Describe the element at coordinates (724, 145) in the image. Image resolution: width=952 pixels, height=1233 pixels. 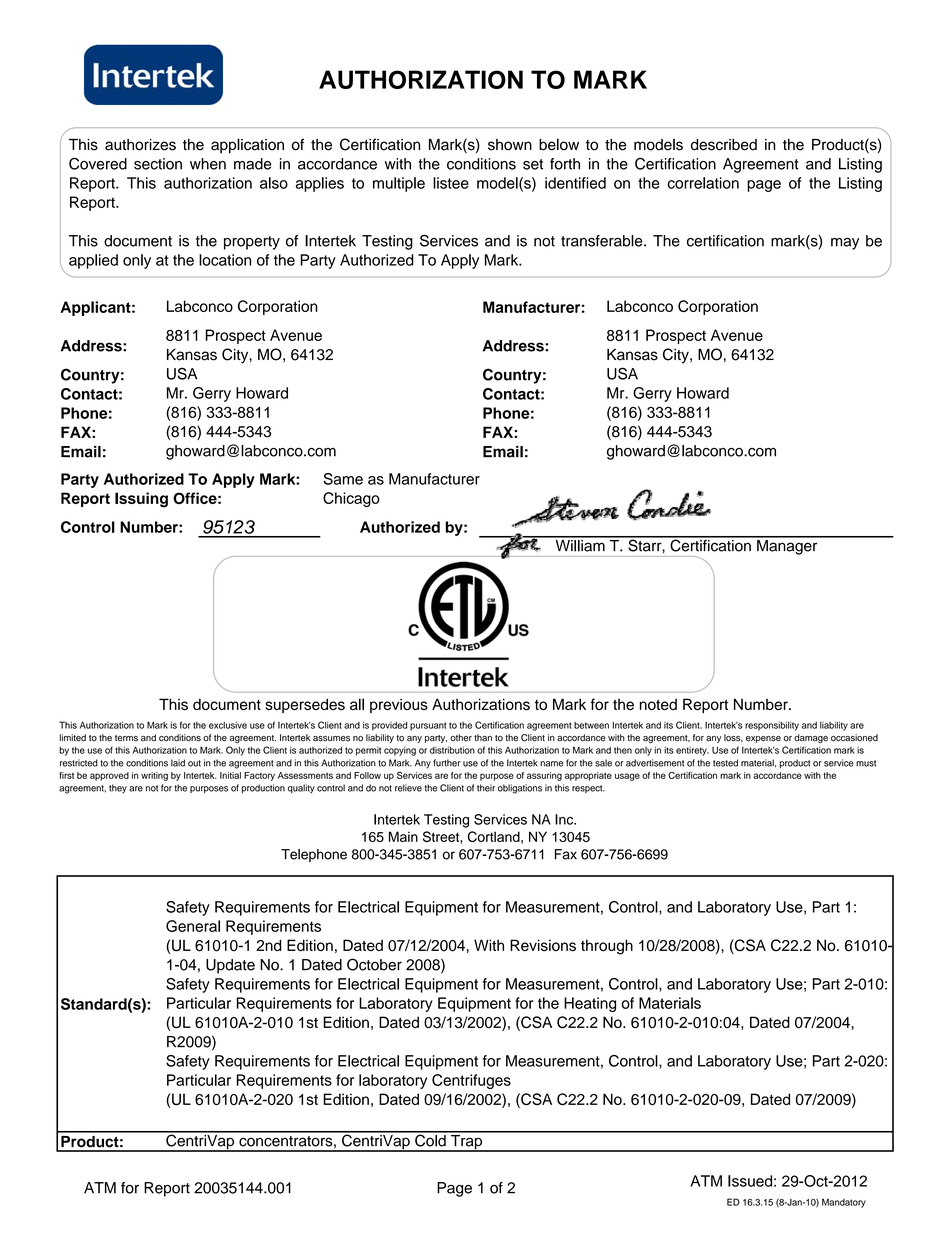
I see `described` at that location.
